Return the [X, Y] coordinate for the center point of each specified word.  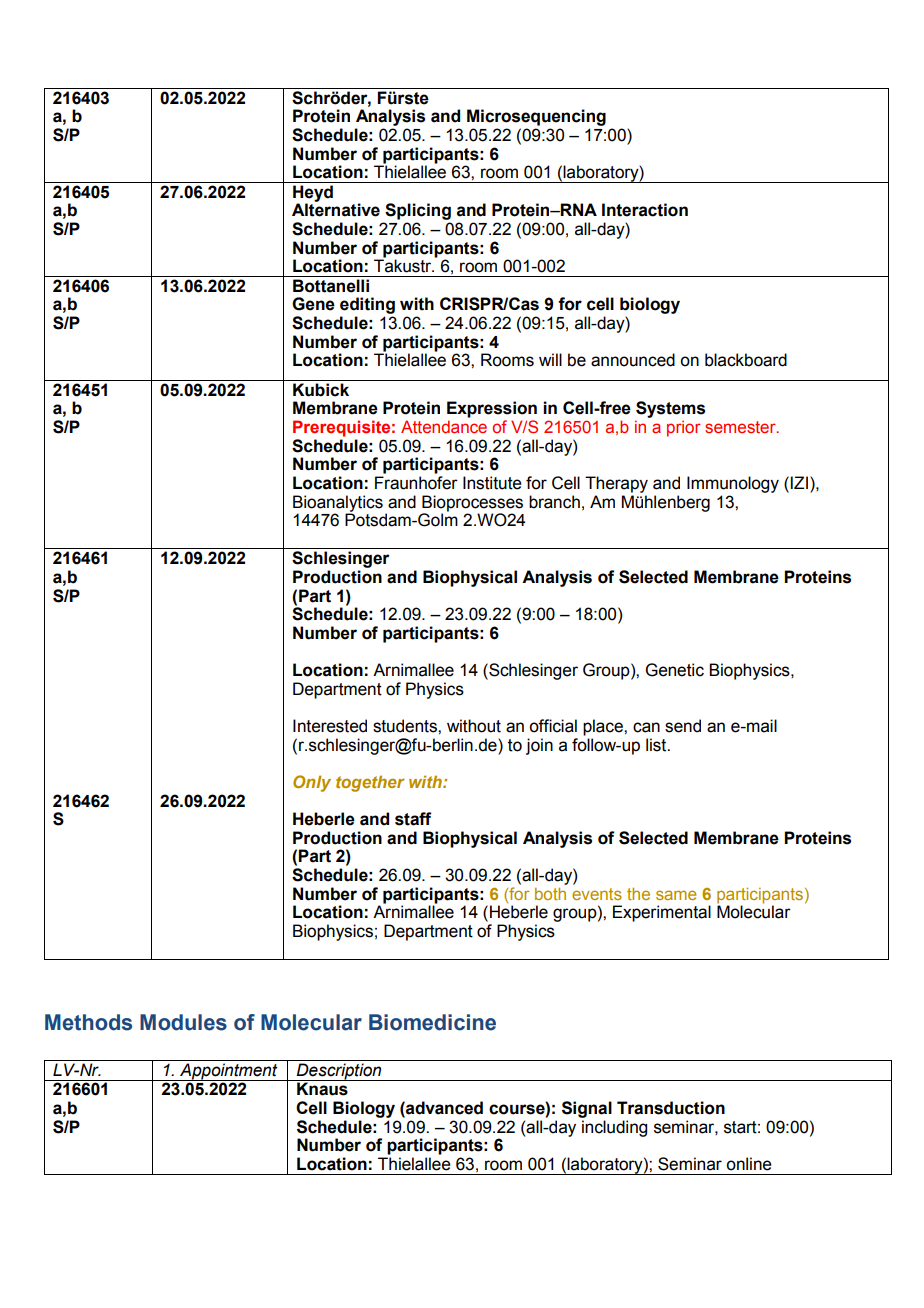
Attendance [444, 426]
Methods [88, 1022]
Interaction [645, 210]
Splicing [418, 211]
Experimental [662, 913]
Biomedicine [432, 1022]
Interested [330, 726]
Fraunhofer [416, 483]
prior [684, 428]
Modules [183, 1022]
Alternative [336, 210]
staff [413, 819]
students [406, 726]
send [683, 726]
